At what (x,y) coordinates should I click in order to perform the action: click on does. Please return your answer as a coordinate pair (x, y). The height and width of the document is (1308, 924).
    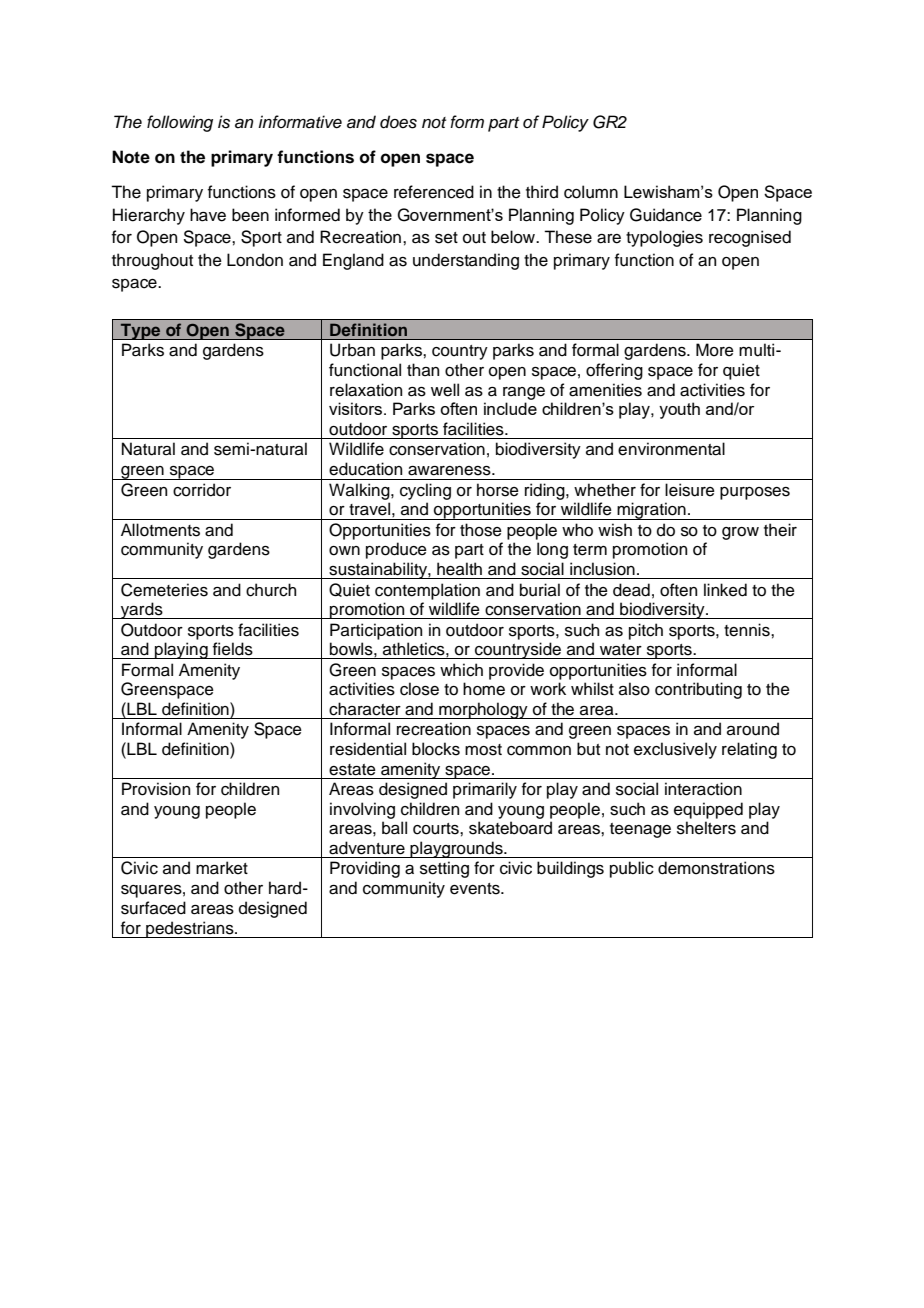
    Looking at the image, I should click on (398, 122).
